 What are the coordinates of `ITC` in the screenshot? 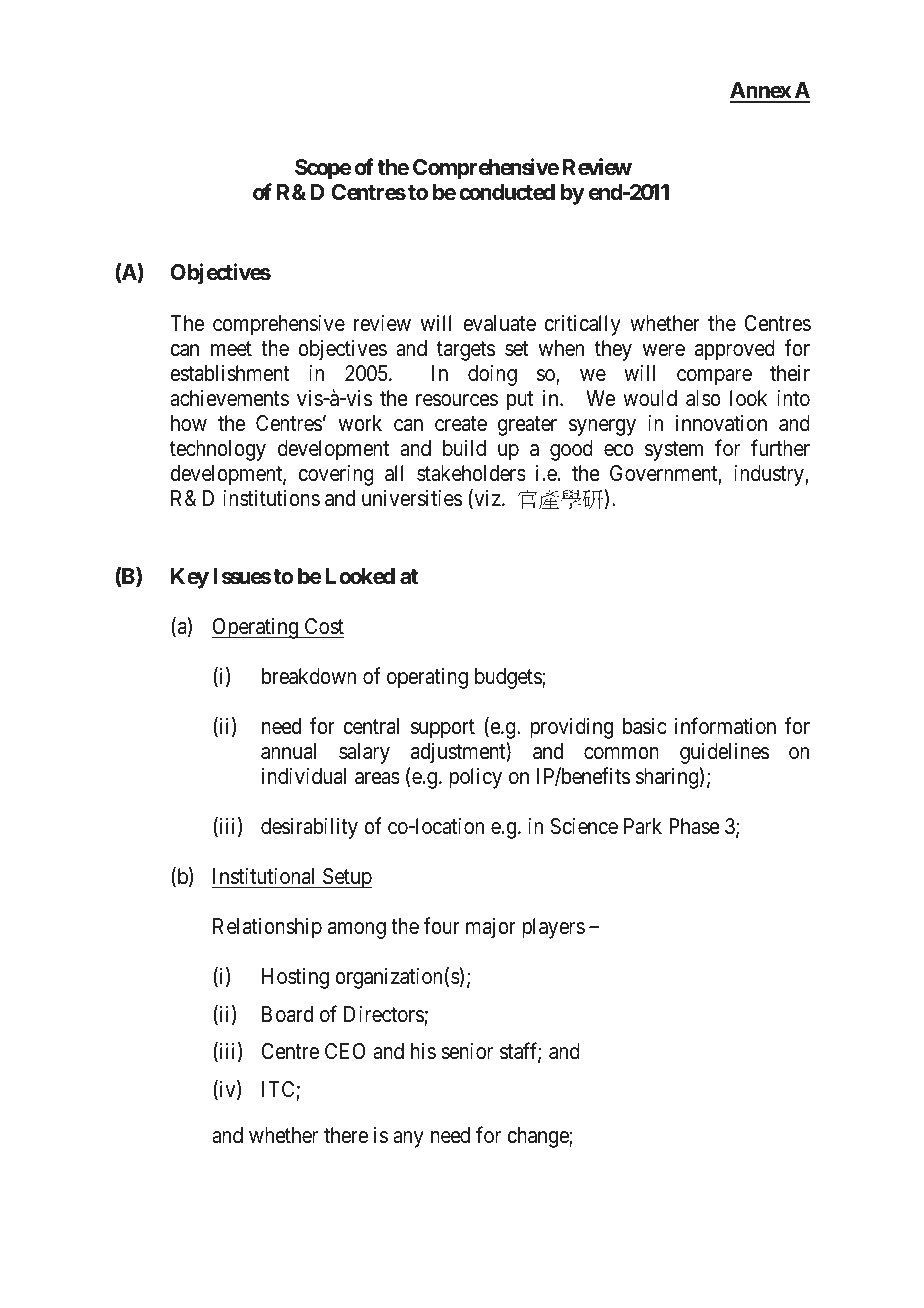 It's located at (278, 1089).
